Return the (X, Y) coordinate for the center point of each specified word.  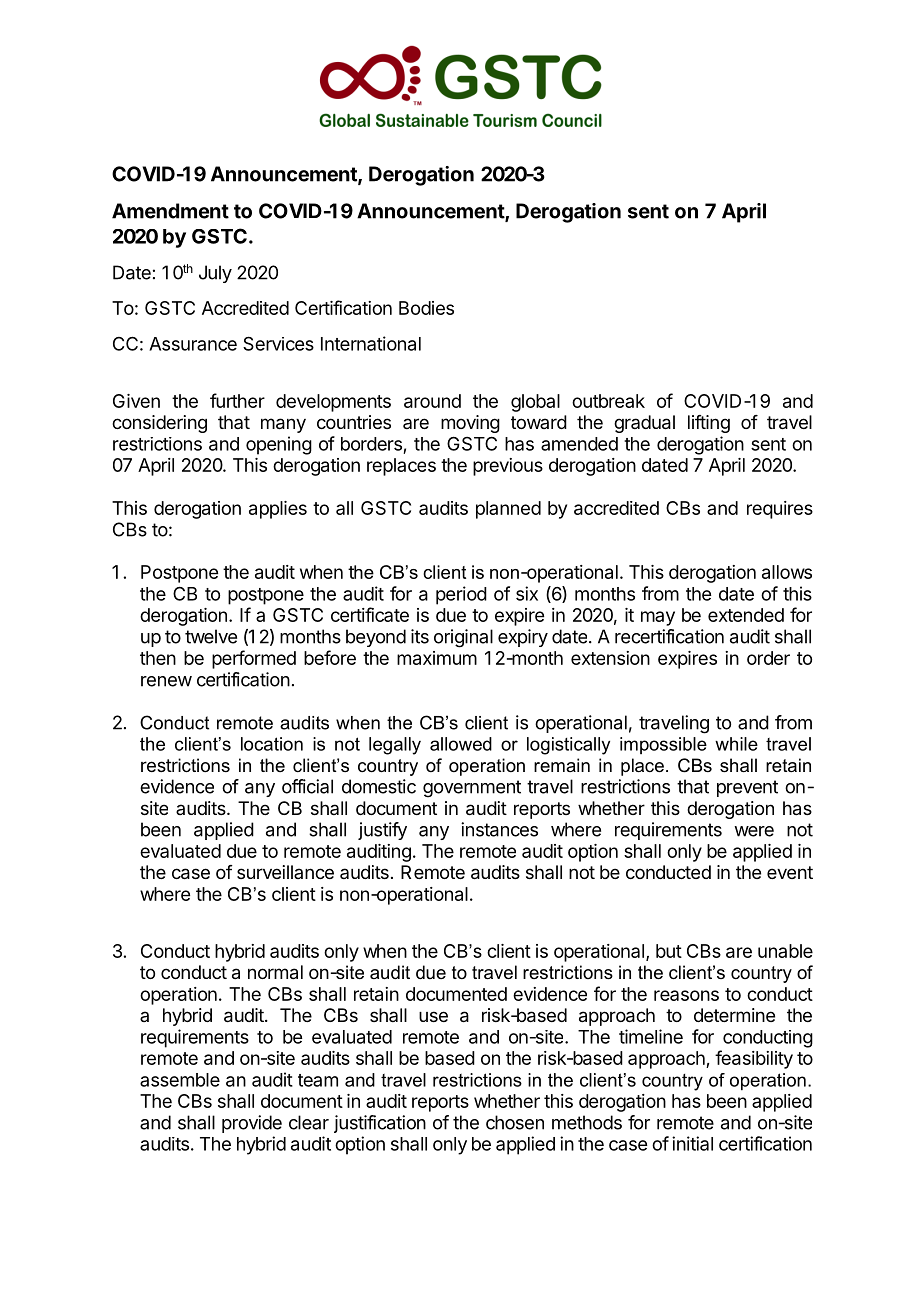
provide (252, 1124)
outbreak (608, 401)
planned (508, 510)
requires (780, 510)
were (754, 831)
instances (499, 829)
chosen (515, 1122)
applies (278, 510)
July (215, 274)
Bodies (426, 308)
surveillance (285, 872)
